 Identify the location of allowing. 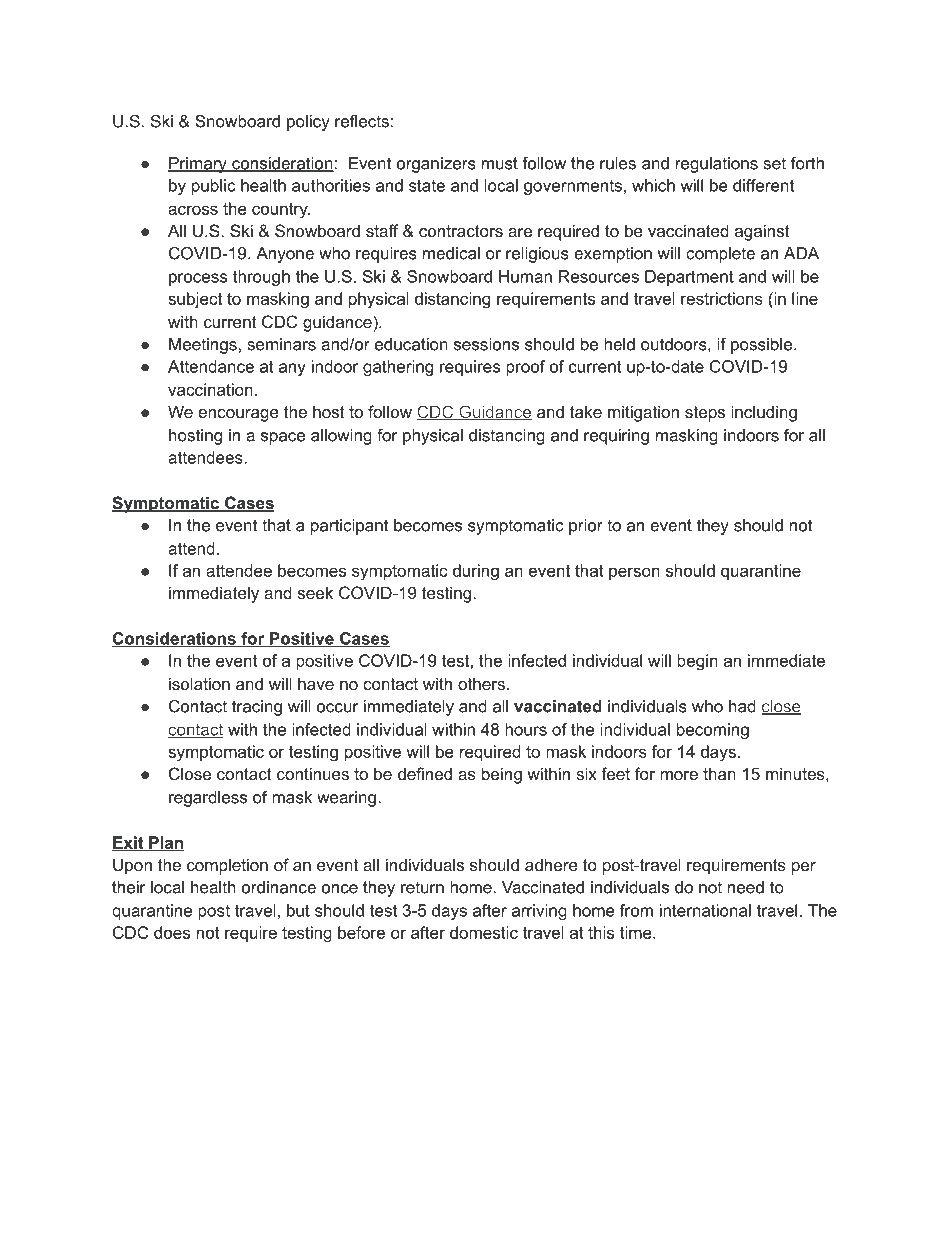
(341, 437).
